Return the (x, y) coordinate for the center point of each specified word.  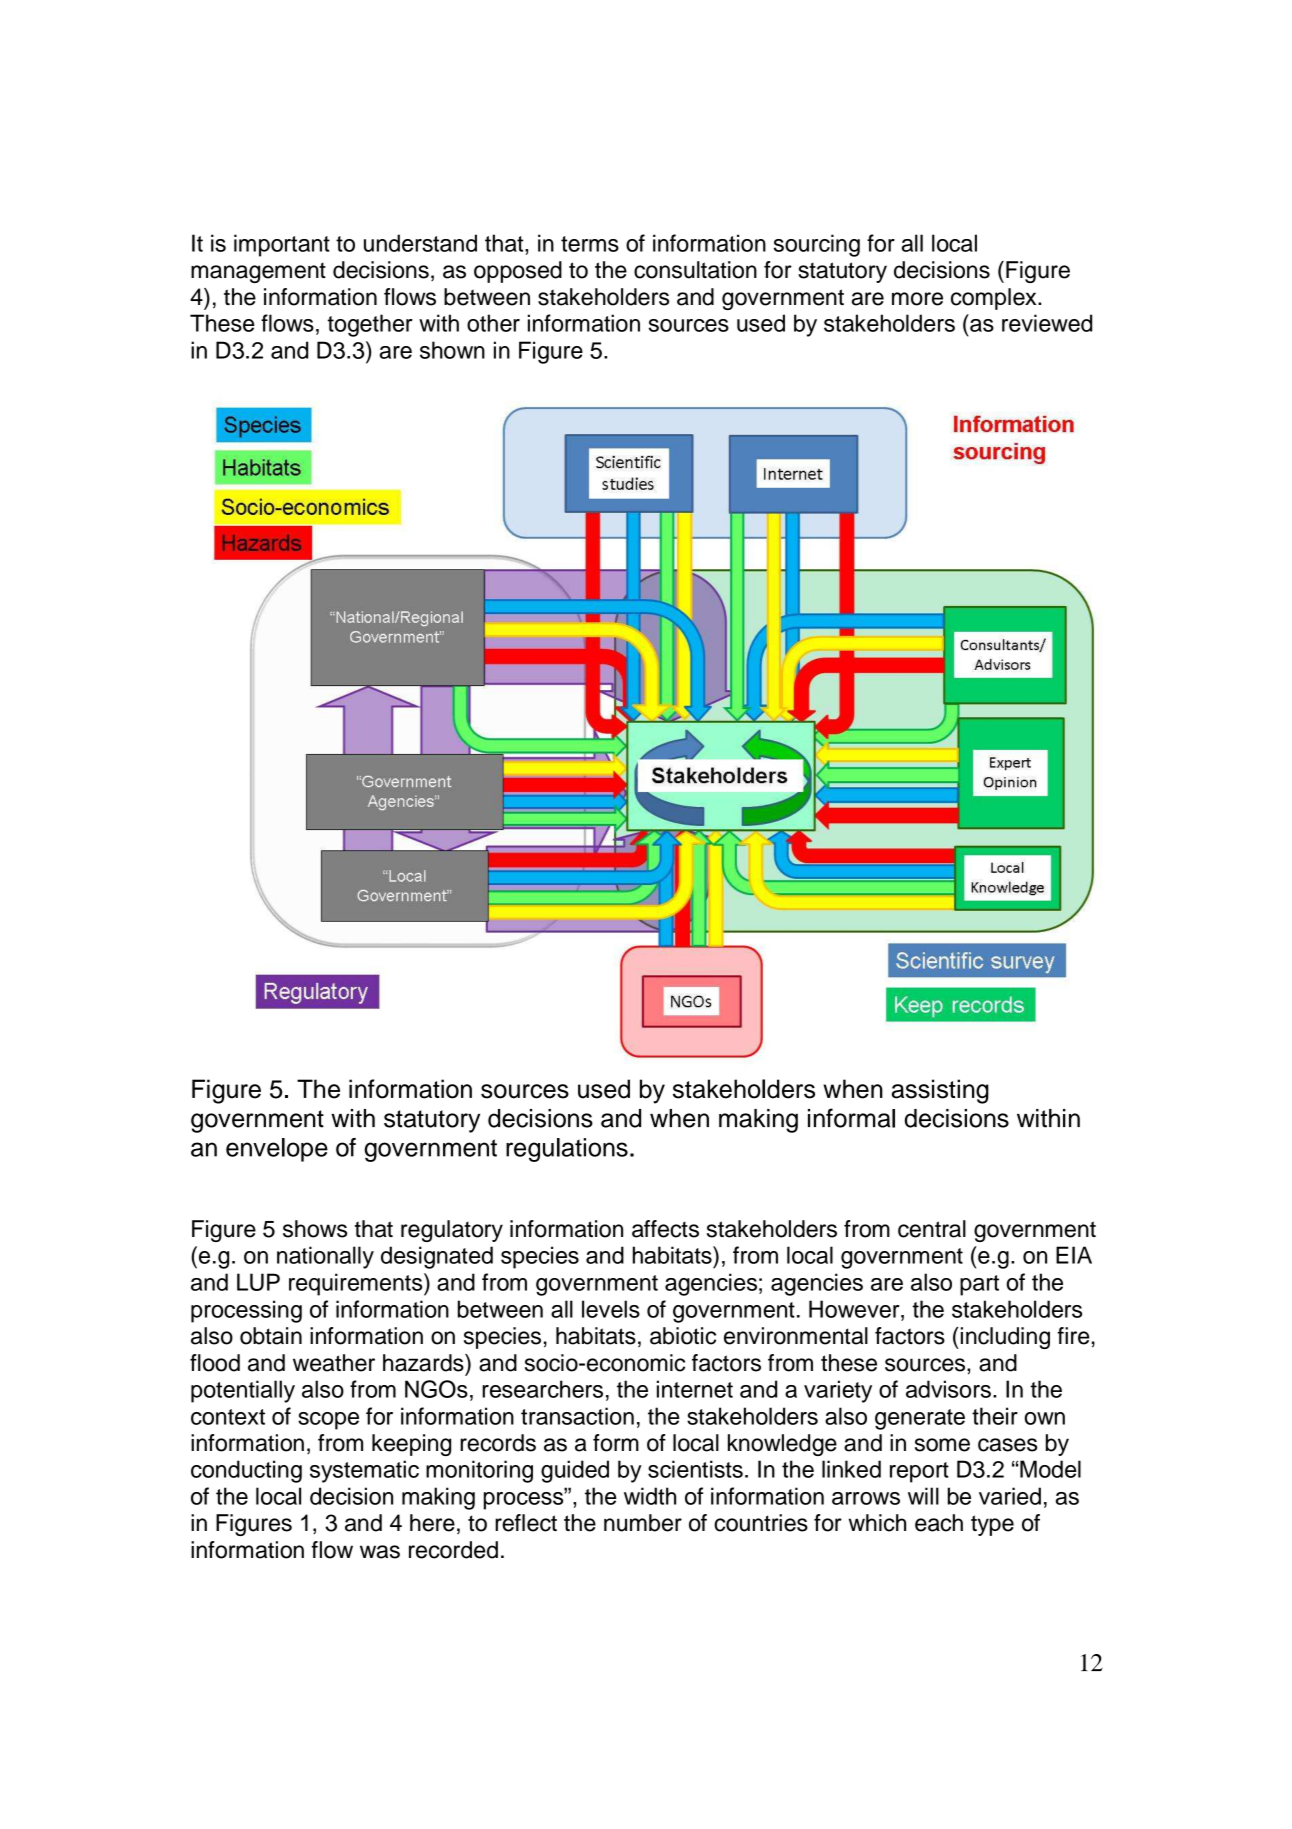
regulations (567, 1150)
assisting (940, 1091)
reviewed (1047, 323)
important (282, 245)
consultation (695, 270)
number (643, 1523)
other (493, 323)
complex (995, 299)
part (979, 1285)
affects (665, 1229)
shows (315, 1229)
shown (452, 350)
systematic (364, 1471)
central (932, 1229)
